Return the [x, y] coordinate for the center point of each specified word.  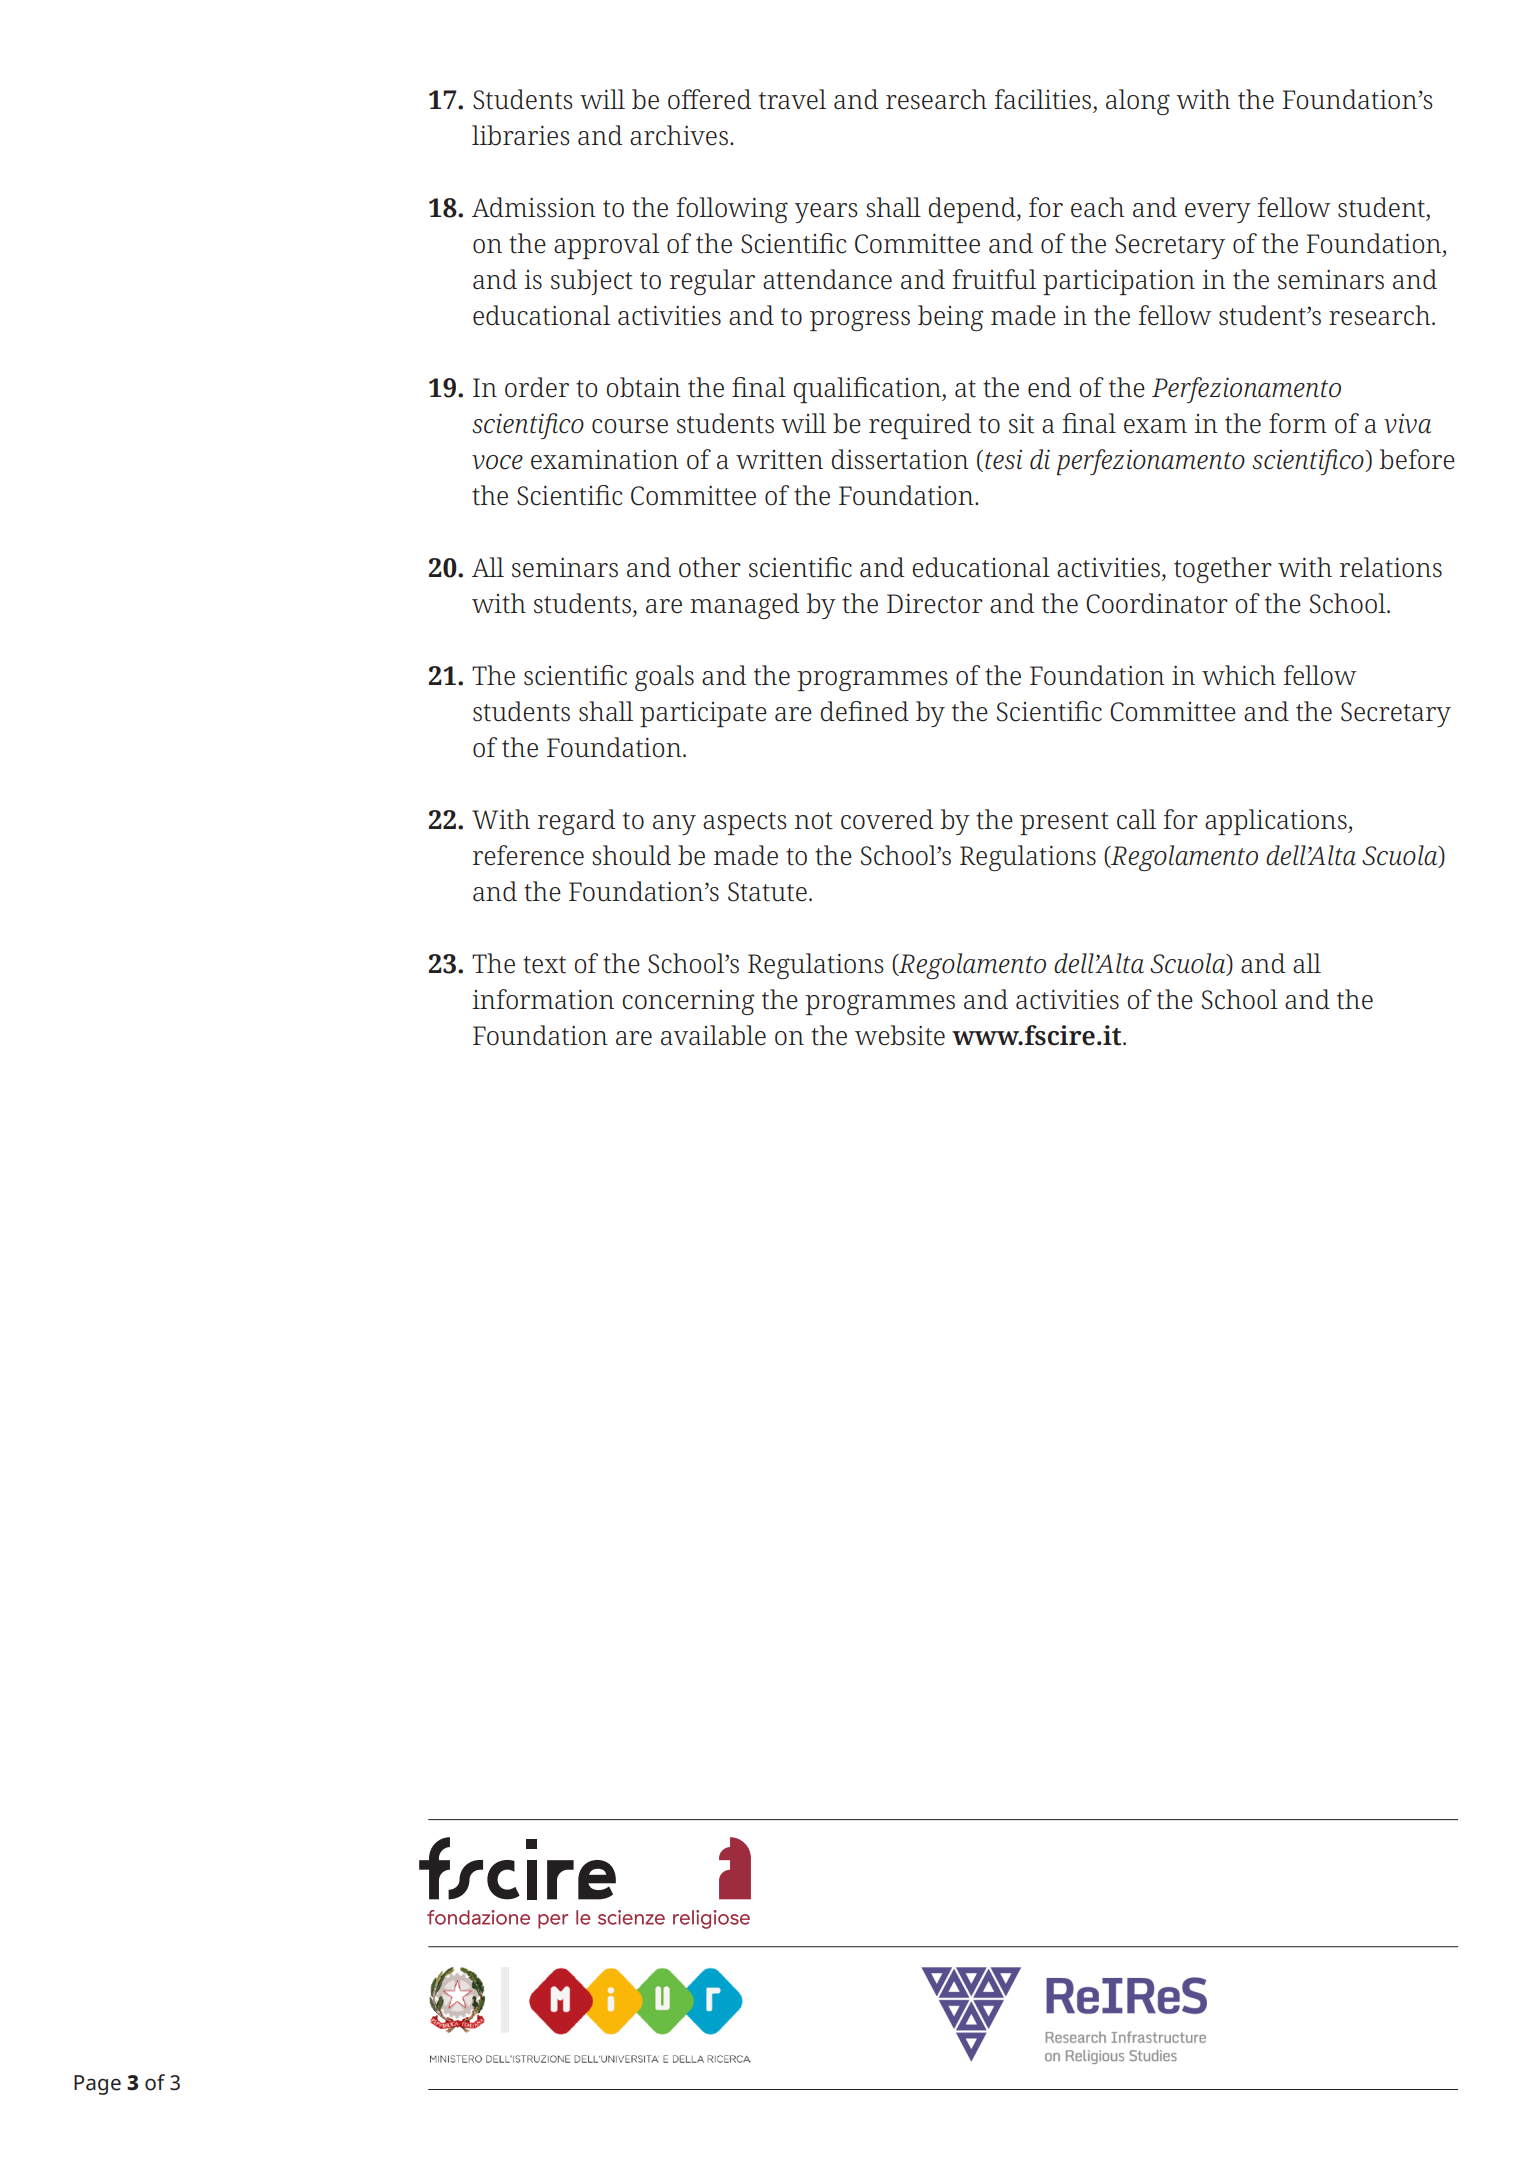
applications [1277, 822]
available [713, 1035]
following [732, 210]
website [900, 1035]
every [1218, 213]
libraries [521, 135]
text [544, 965]
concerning [688, 1002]
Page [97, 2085]
